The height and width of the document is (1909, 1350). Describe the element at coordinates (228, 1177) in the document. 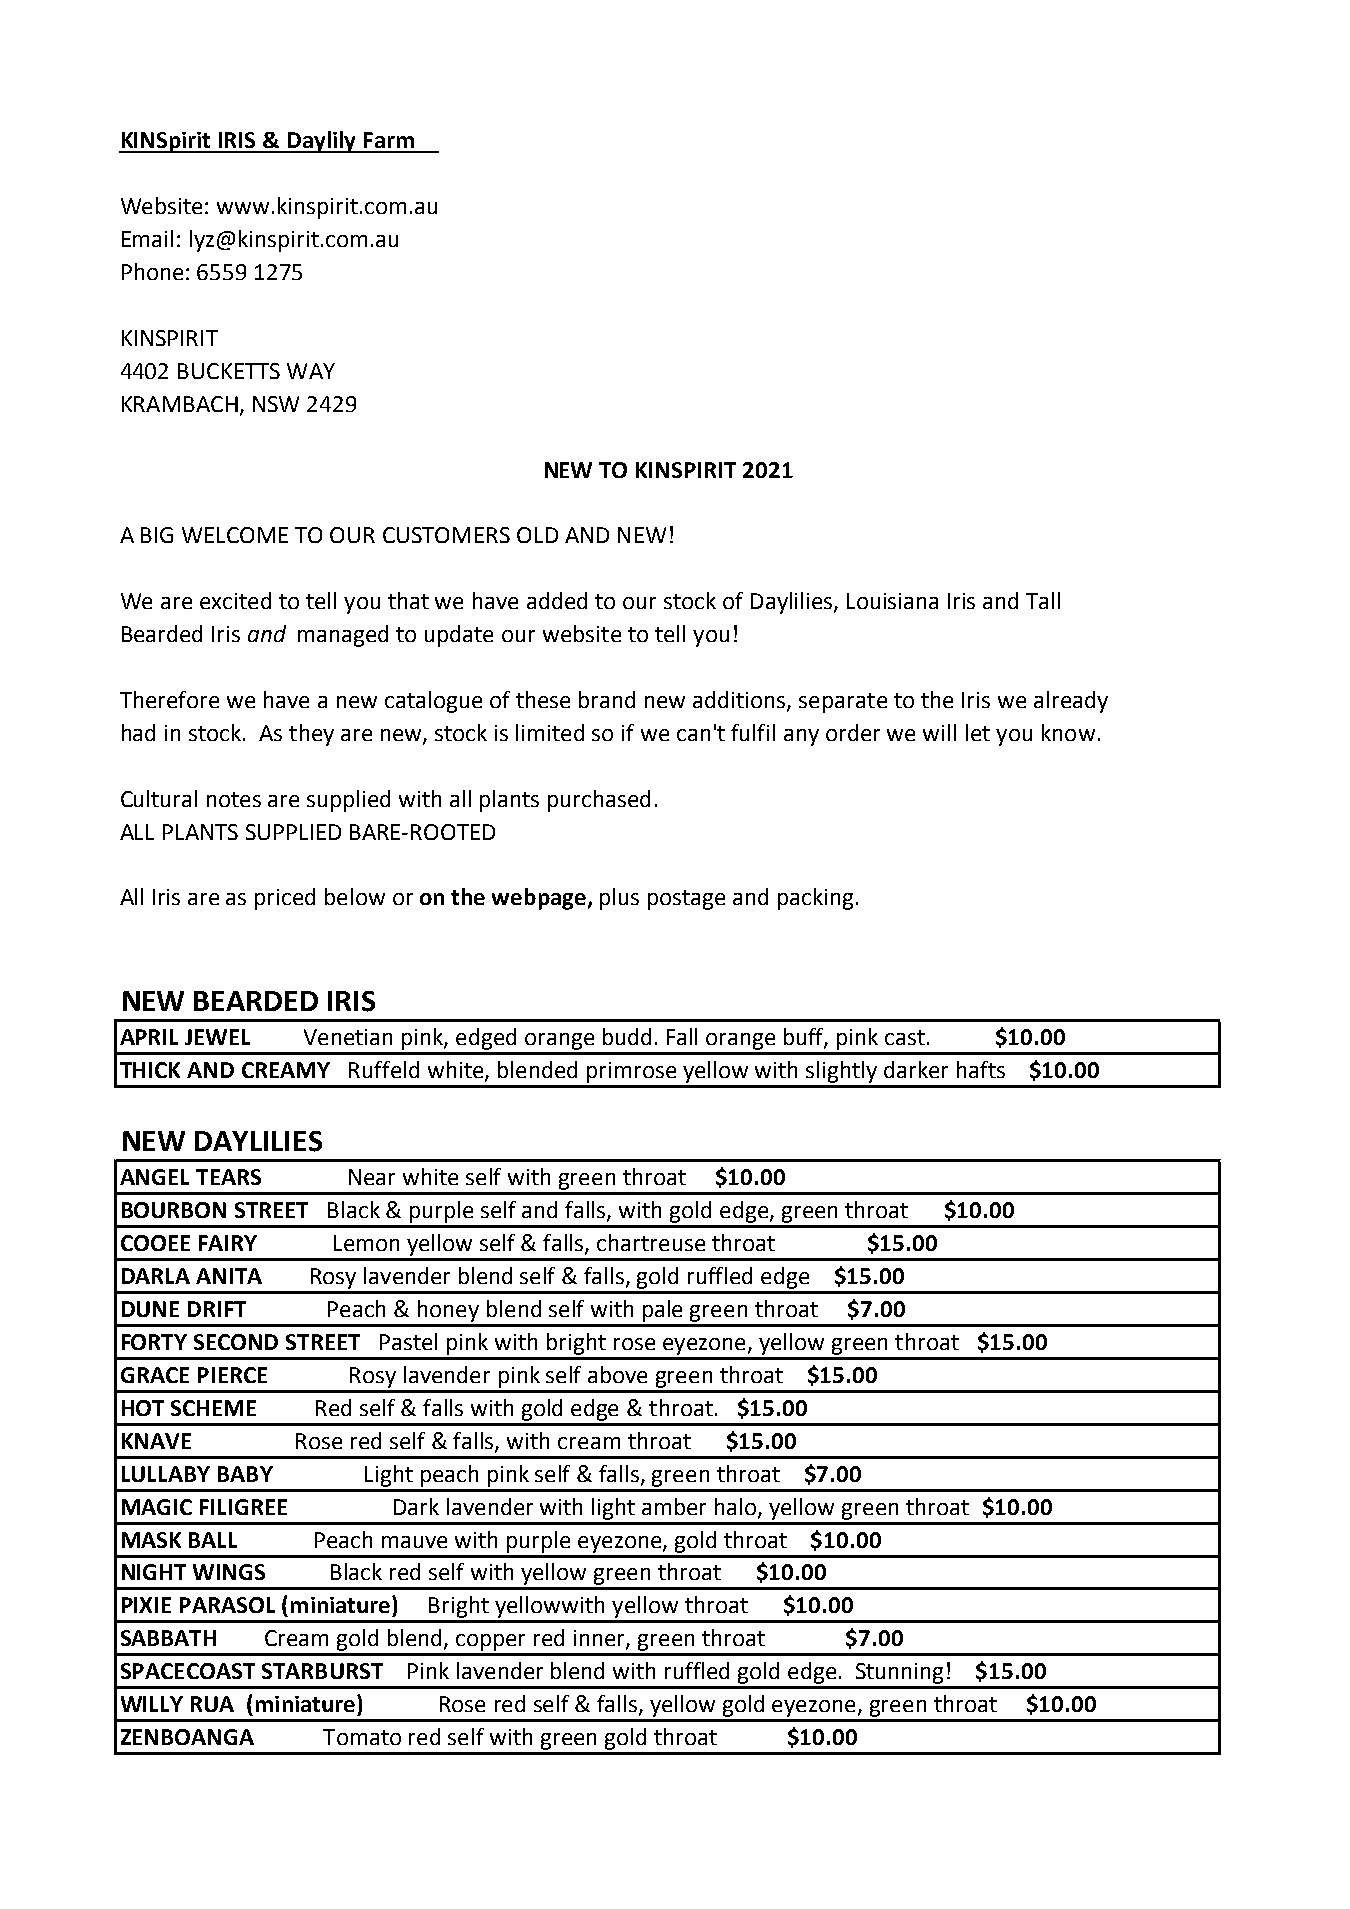

I see `TEARS` at that location.
